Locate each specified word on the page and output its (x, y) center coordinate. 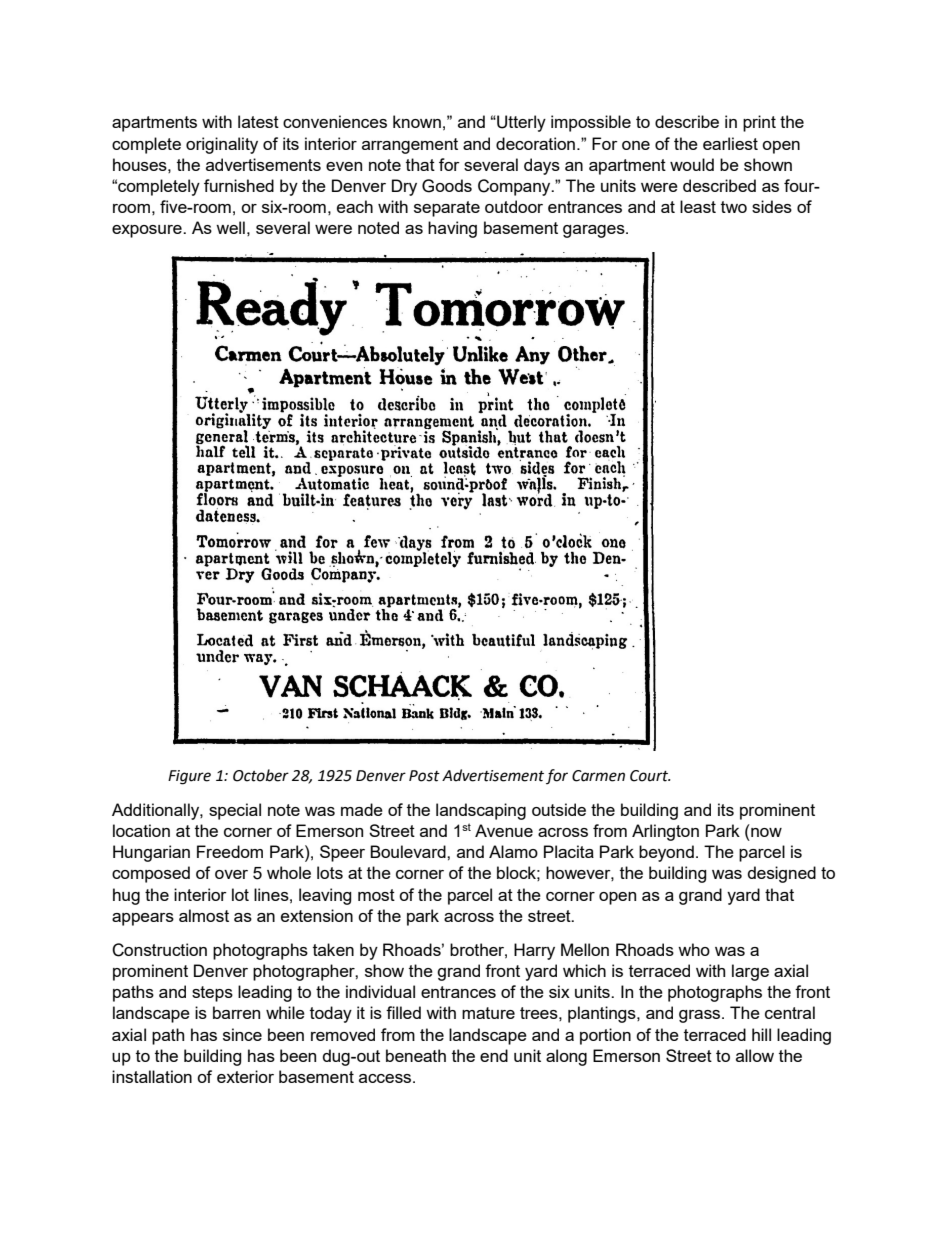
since (242, 1034)
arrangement (410, 146)
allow (755, 1055)
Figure (189, 777)
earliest (730, 143)
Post (424, 776)
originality (222, 145)
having (452, 229)
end (494, 1055)
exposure (148, 231)
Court (650, 776)
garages (595, 231)
